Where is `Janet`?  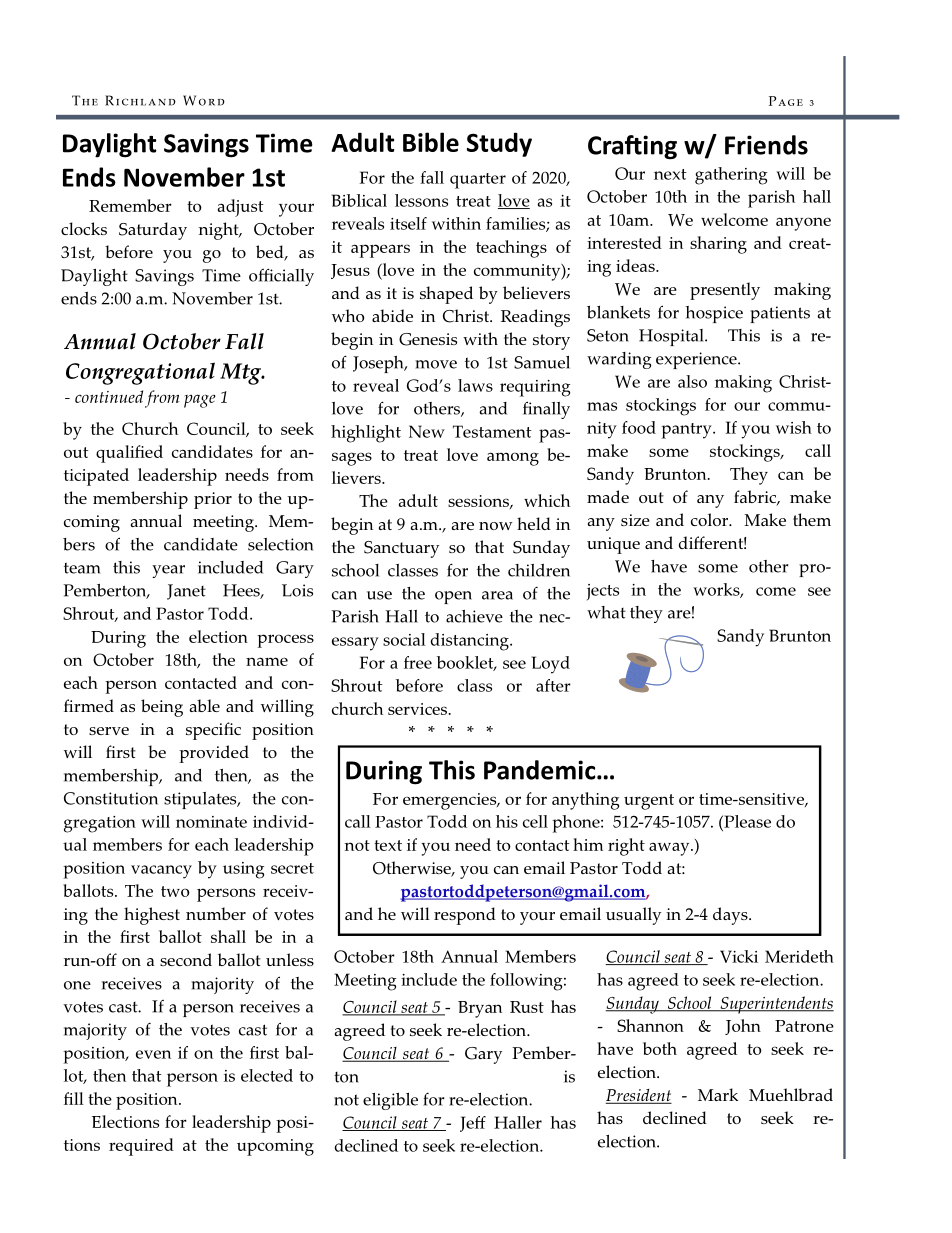
Janet is located at coordinates (186, 592).
